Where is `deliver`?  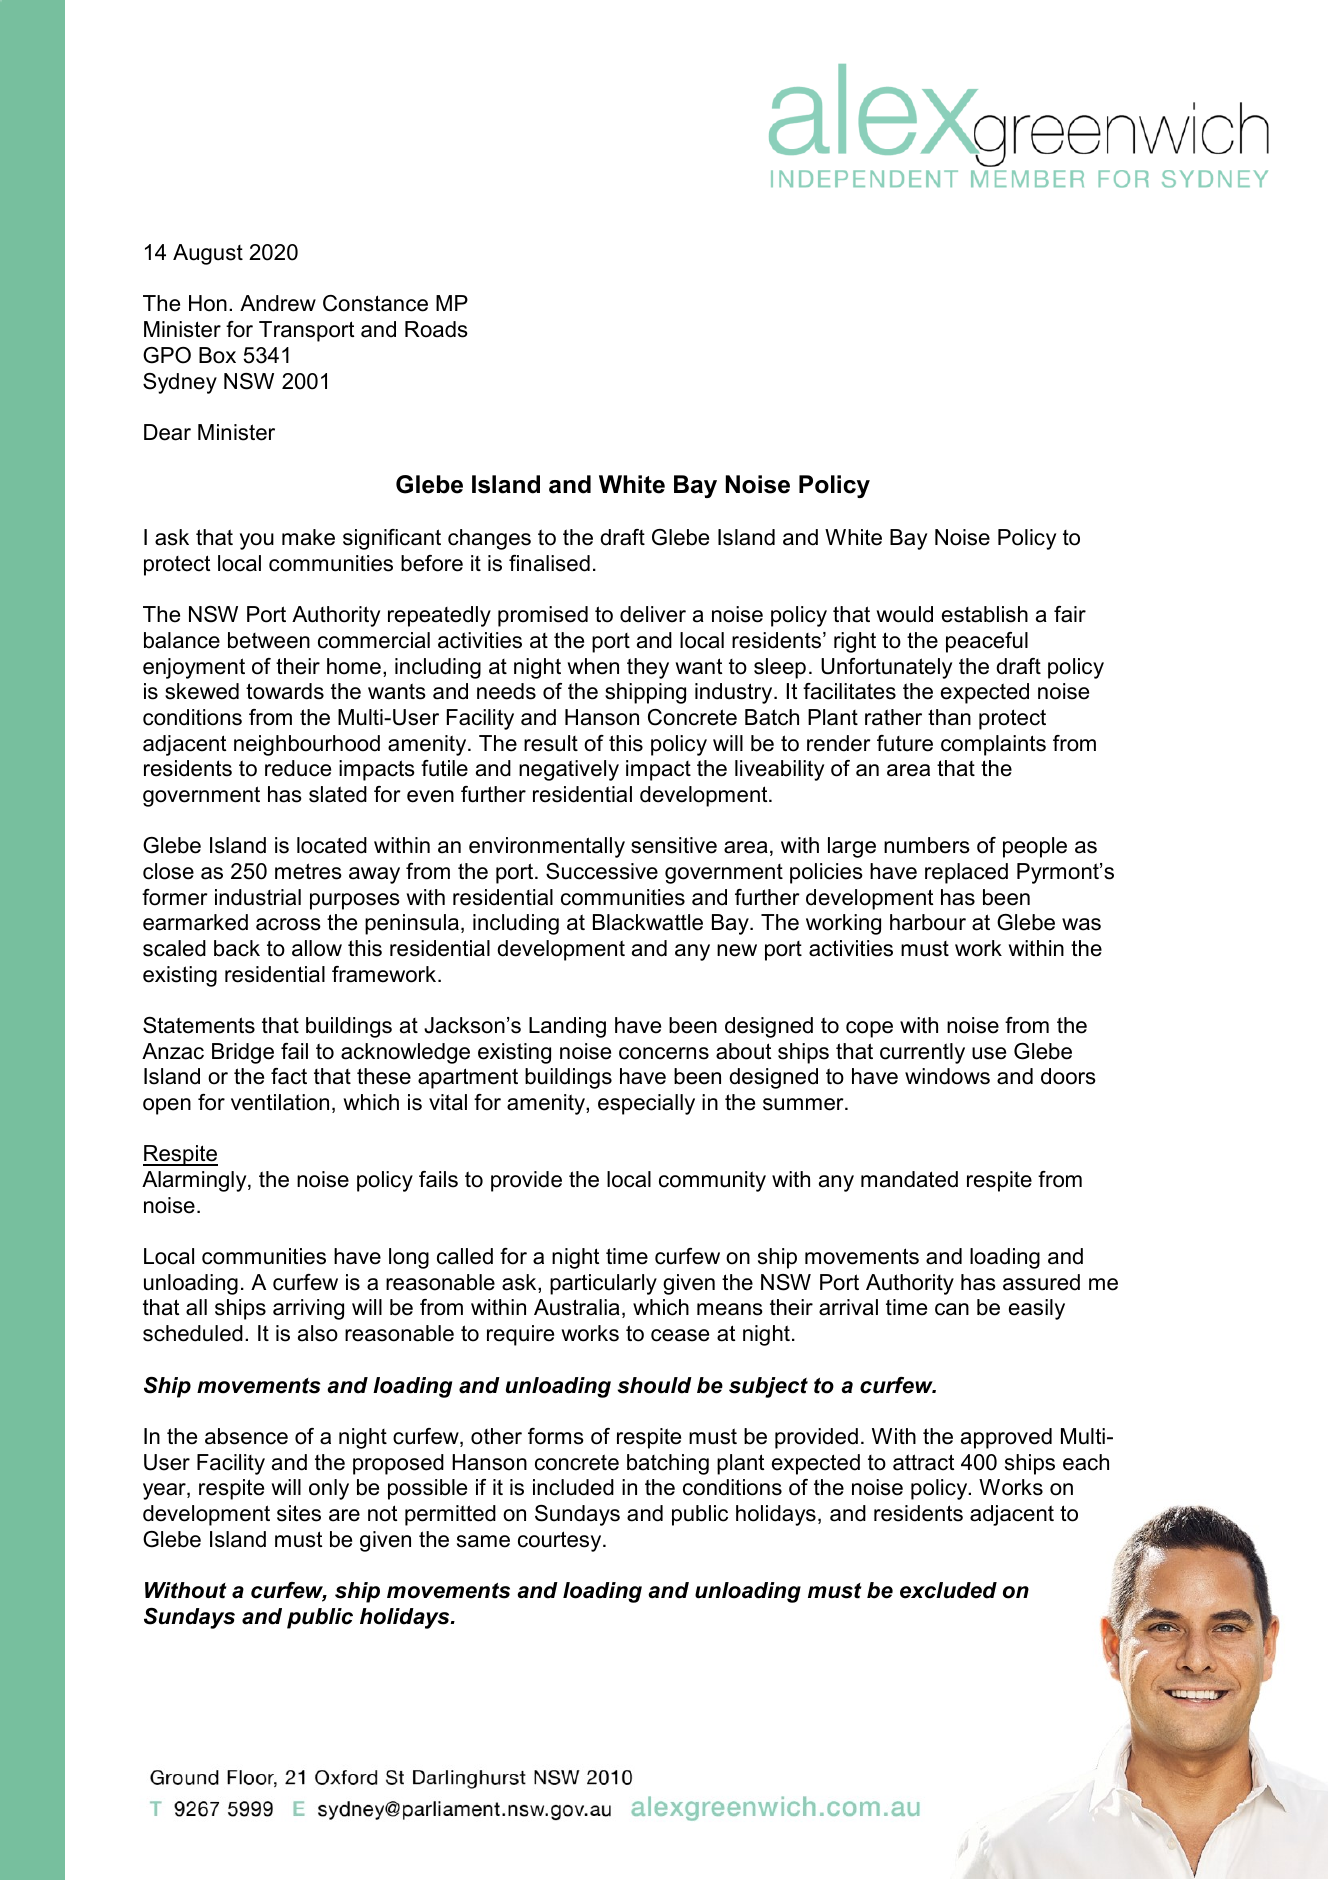
deliver is located at coordinates (653, 614).
